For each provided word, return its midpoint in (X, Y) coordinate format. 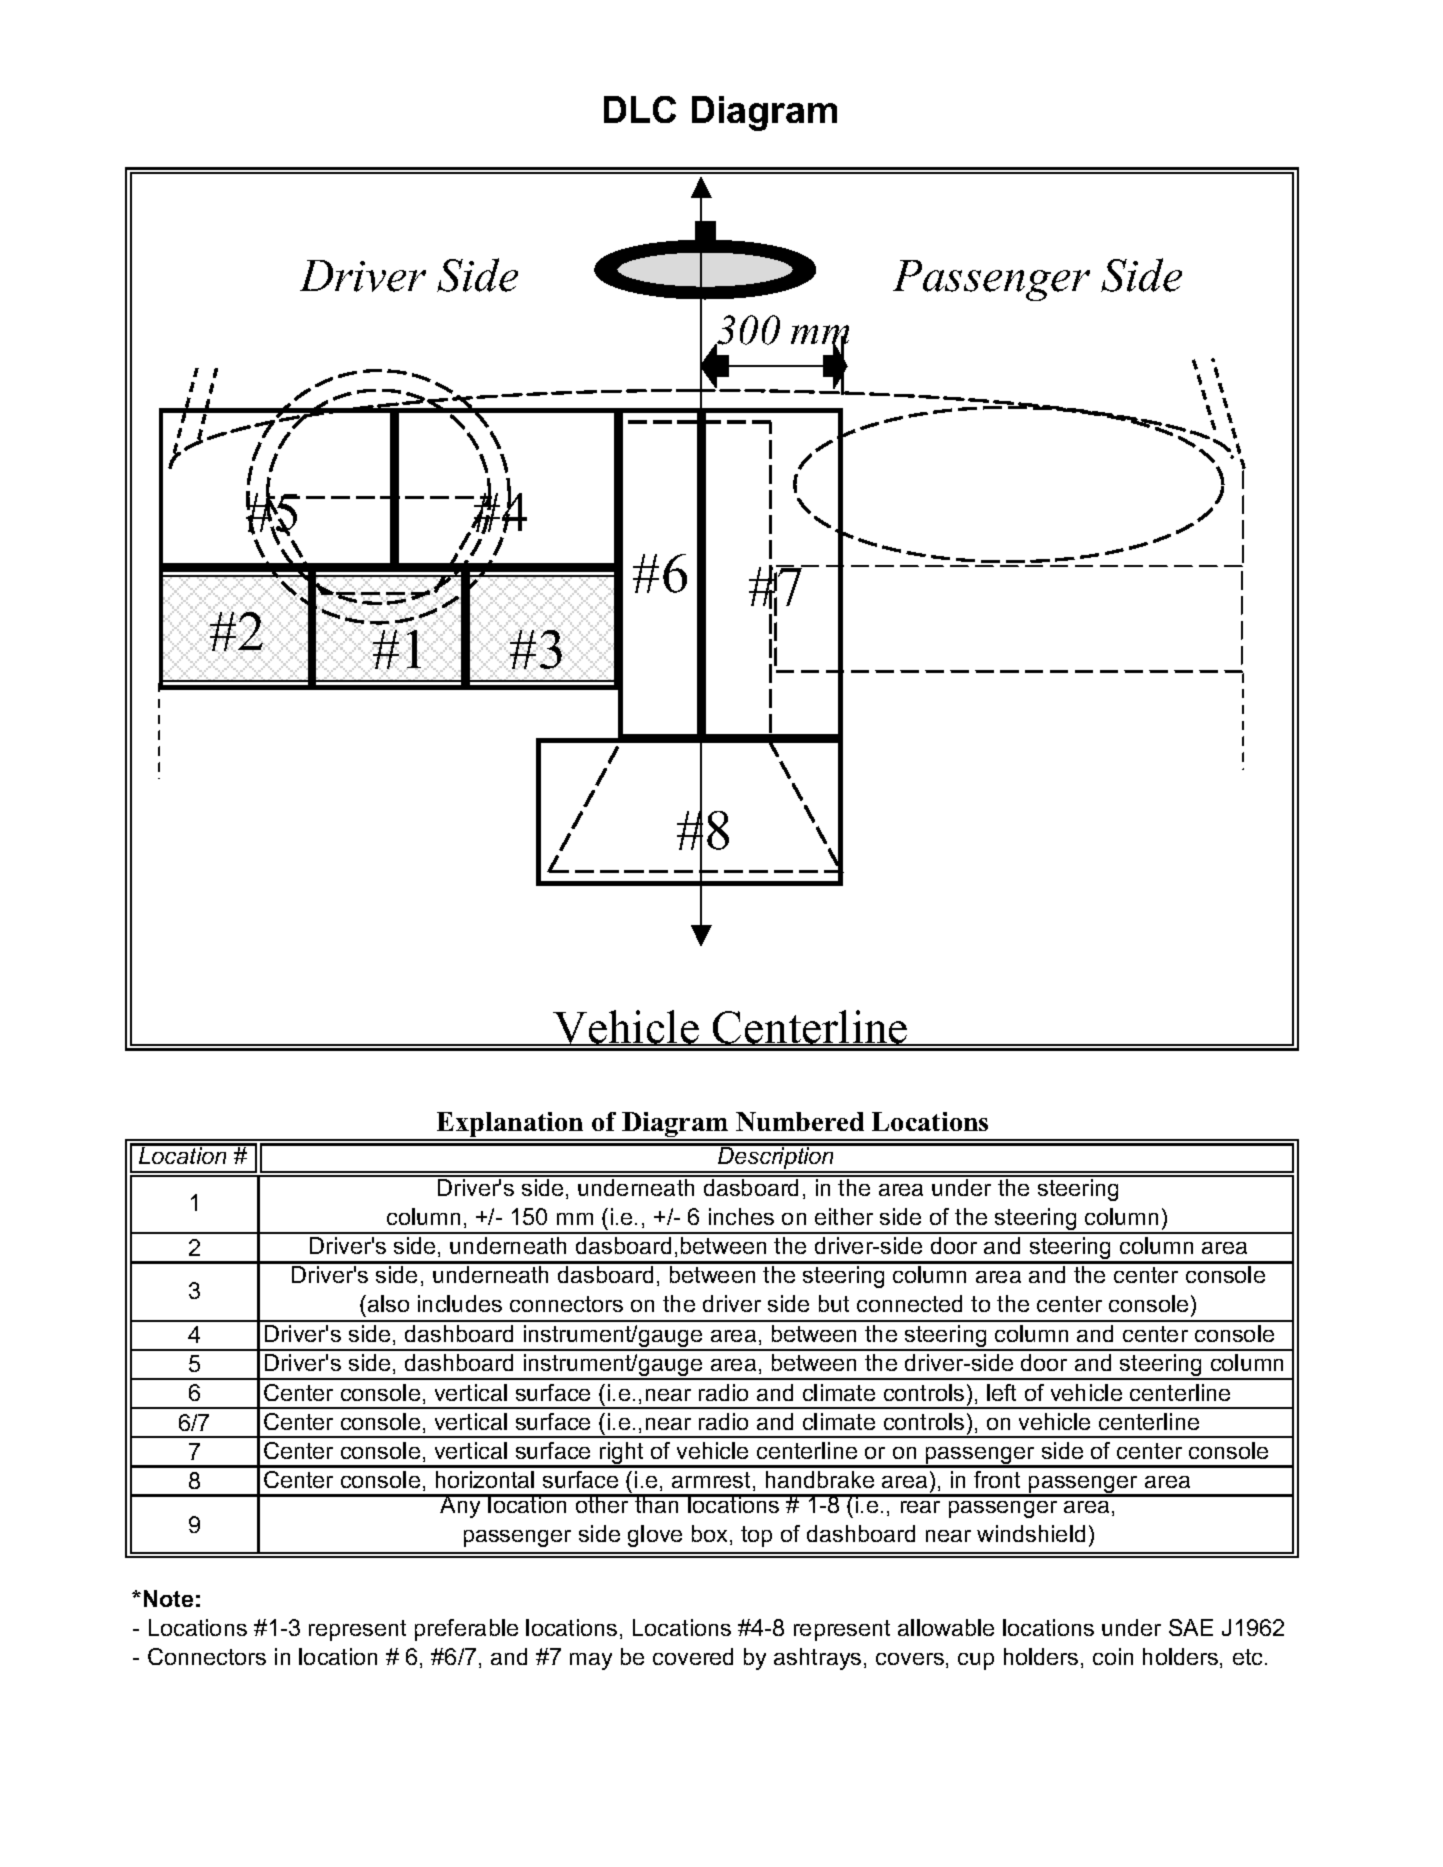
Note (168, 1598)
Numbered (800, 1121)
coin (1113, 1656)
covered (693, 1656)
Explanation (510, 1126)
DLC (640, 109)
